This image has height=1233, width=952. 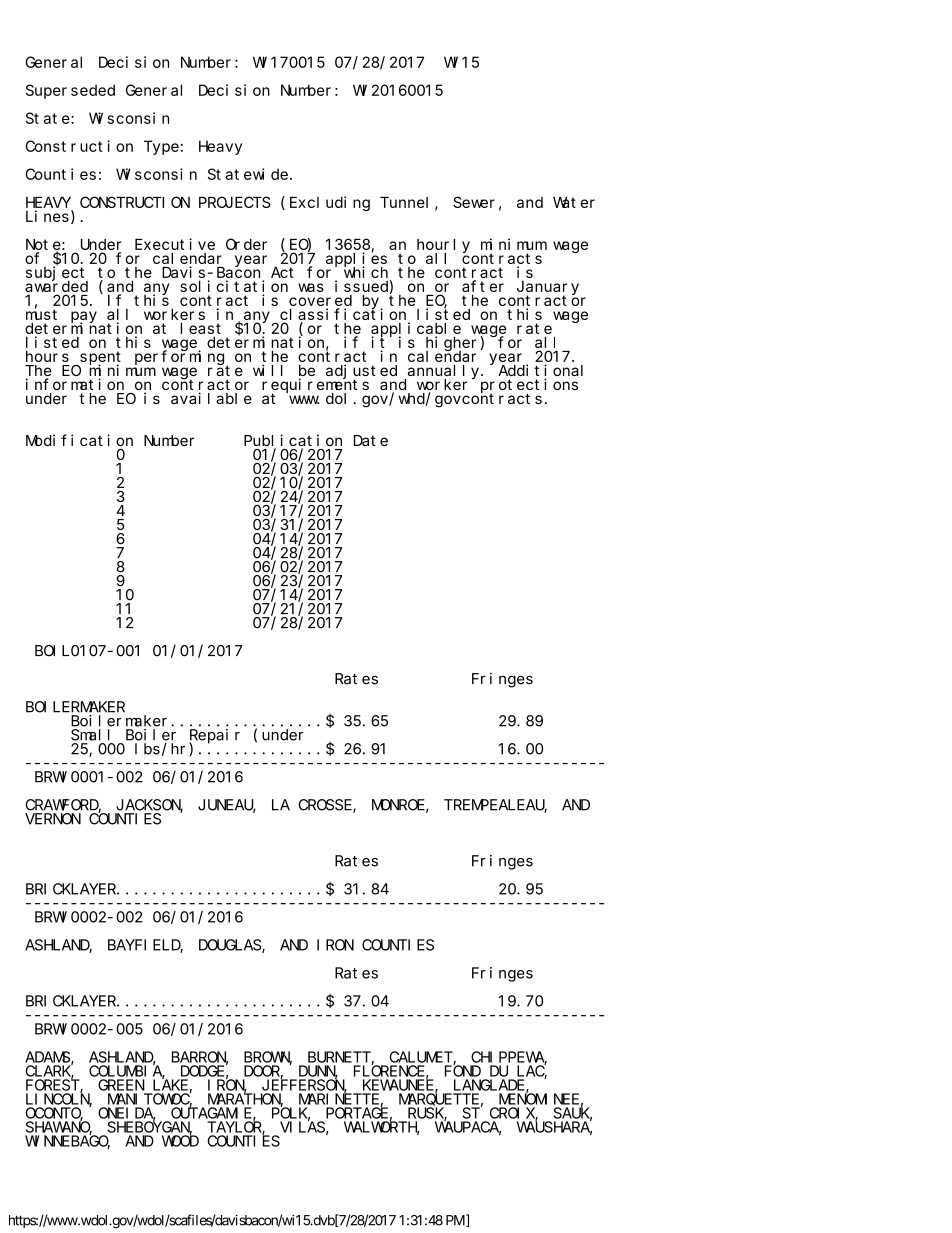 I want to click on Water, so click(x=574, y=202).
